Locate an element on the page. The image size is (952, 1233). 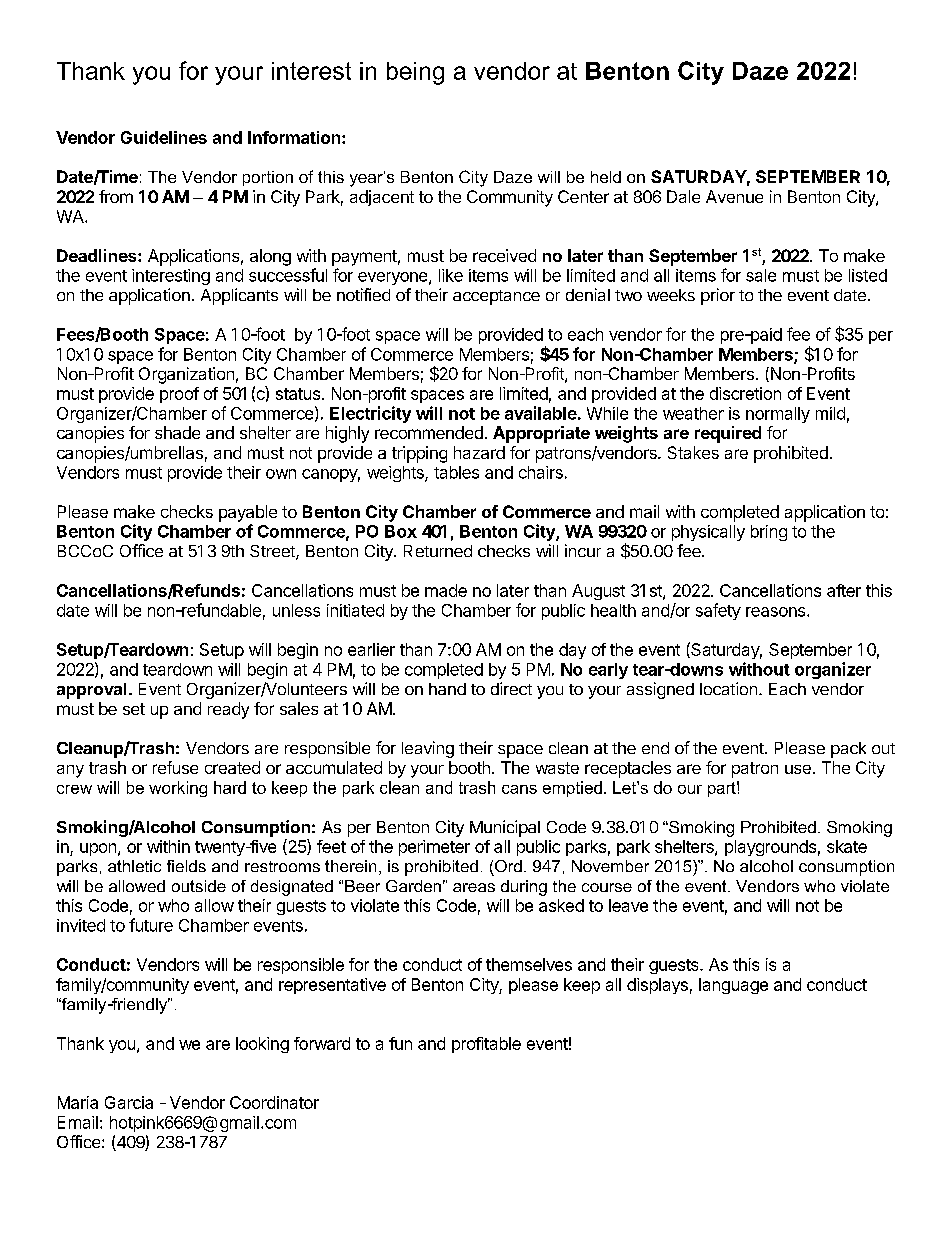
fields is located at coordinates (186, 866).
